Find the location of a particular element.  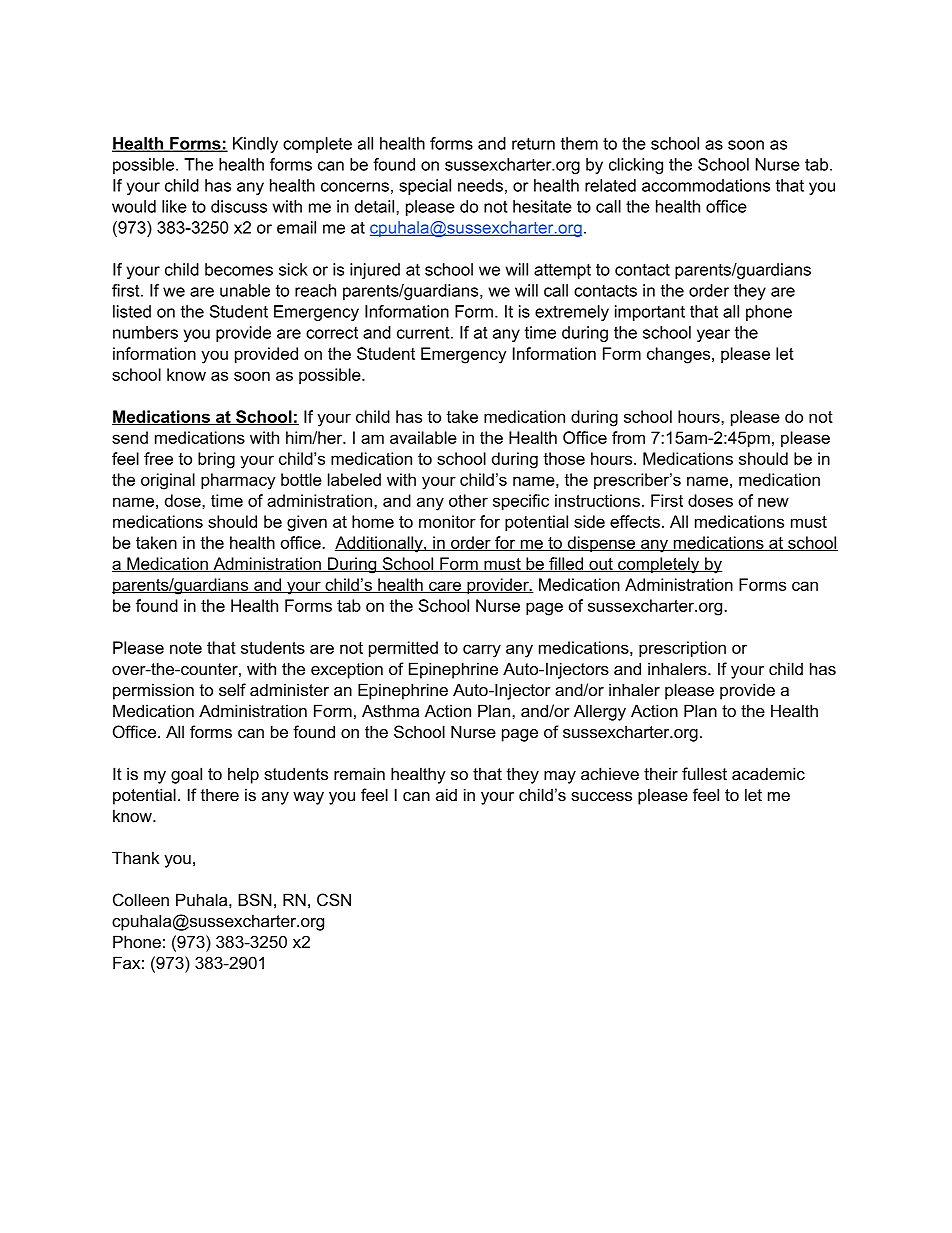

note is located at coordinates (186, 648).
